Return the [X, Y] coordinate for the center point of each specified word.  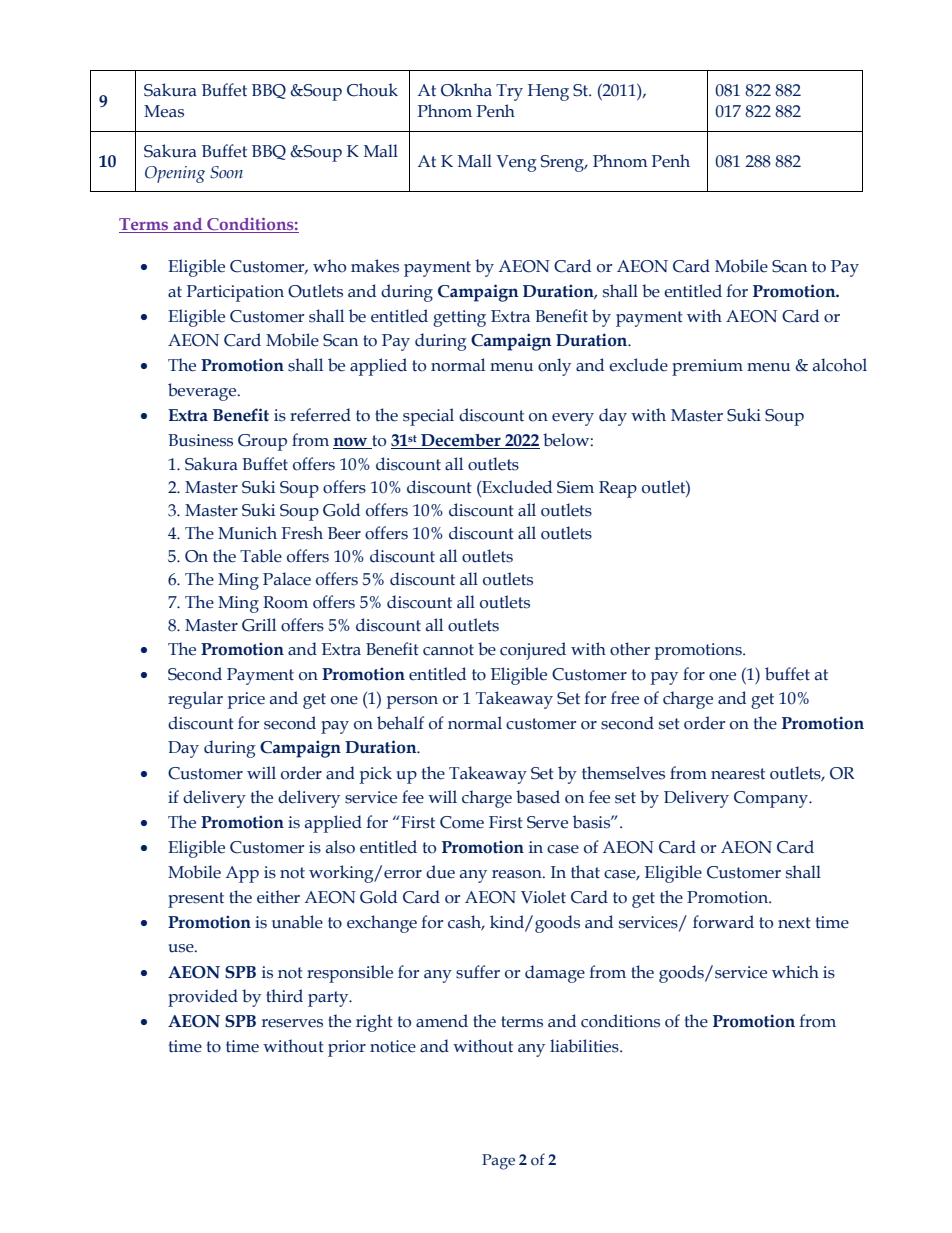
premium [707, 367]
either [278, 897]
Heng [548, 92]
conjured [533, 651]
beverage [203, 392]
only [554, 367]
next [794, 923]
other [630, 649]
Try [509, 92]
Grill [259, 625]
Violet [543, 897]
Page [498, 1162]
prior [347, 1048]
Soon [226, 172]
